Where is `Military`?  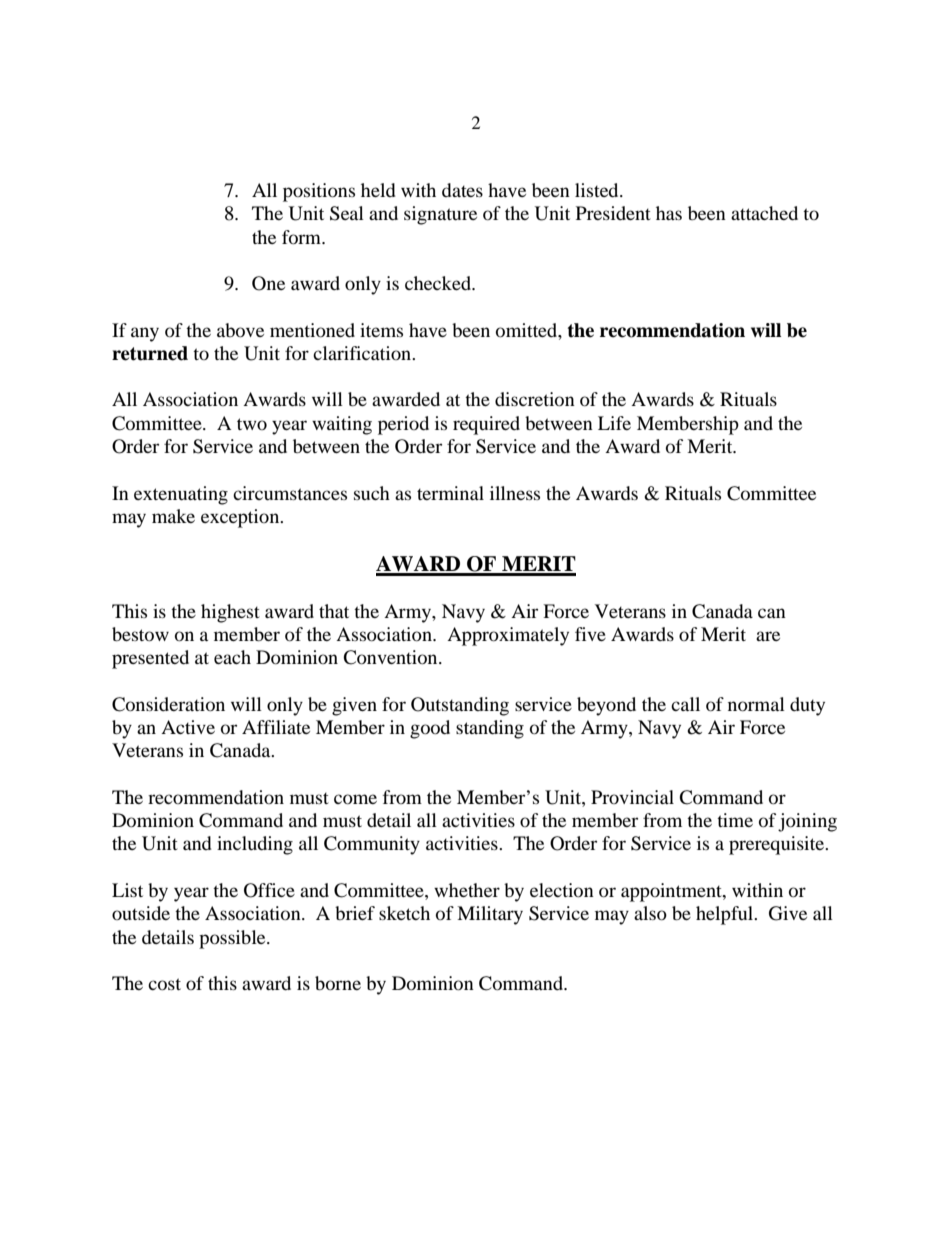
Military is located at coordinates (490, 915).
